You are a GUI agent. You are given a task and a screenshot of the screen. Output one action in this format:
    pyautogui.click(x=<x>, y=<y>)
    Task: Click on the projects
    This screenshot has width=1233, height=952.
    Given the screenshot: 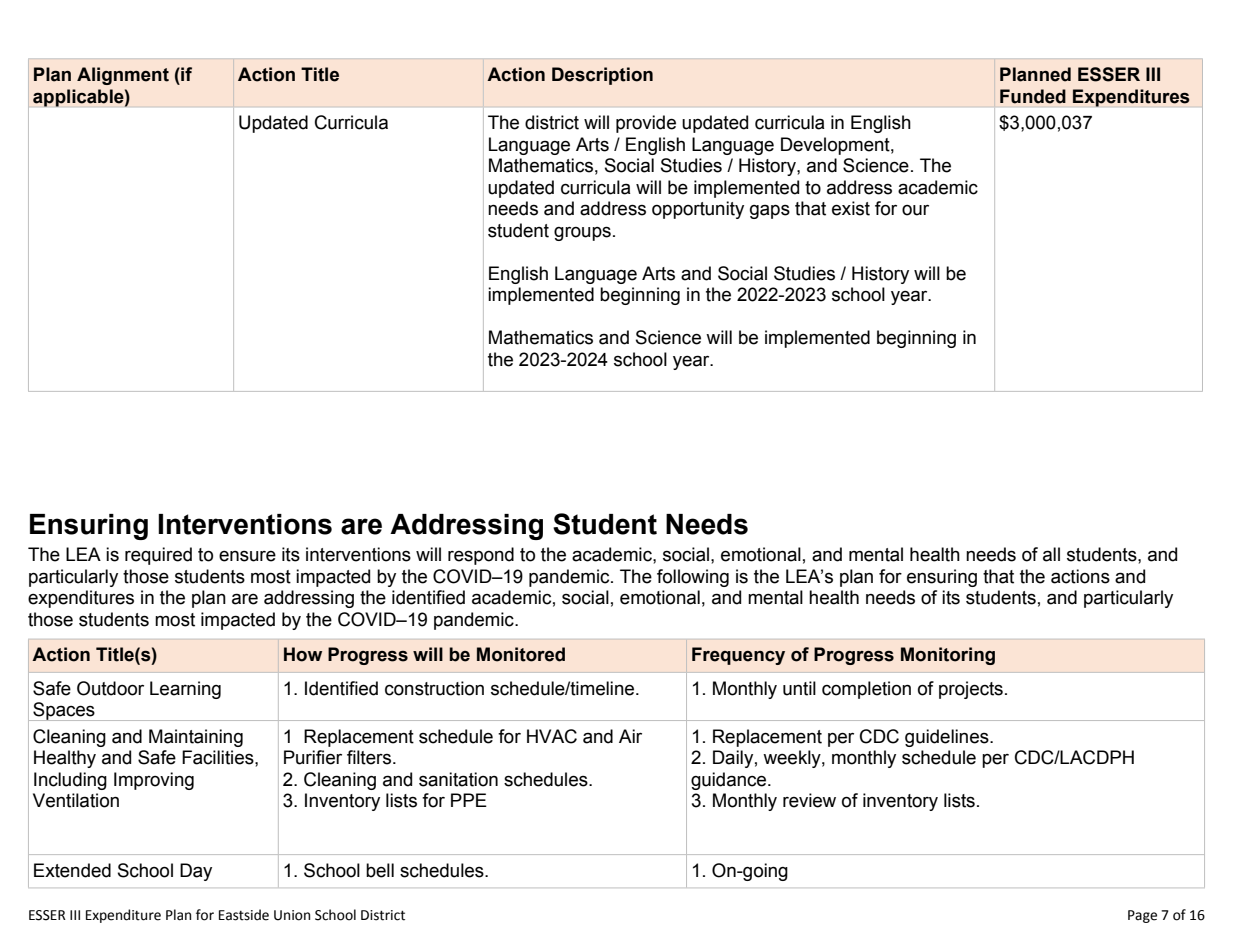 What is the action you would take?
    pyautogui.click(x=971, y=690)
